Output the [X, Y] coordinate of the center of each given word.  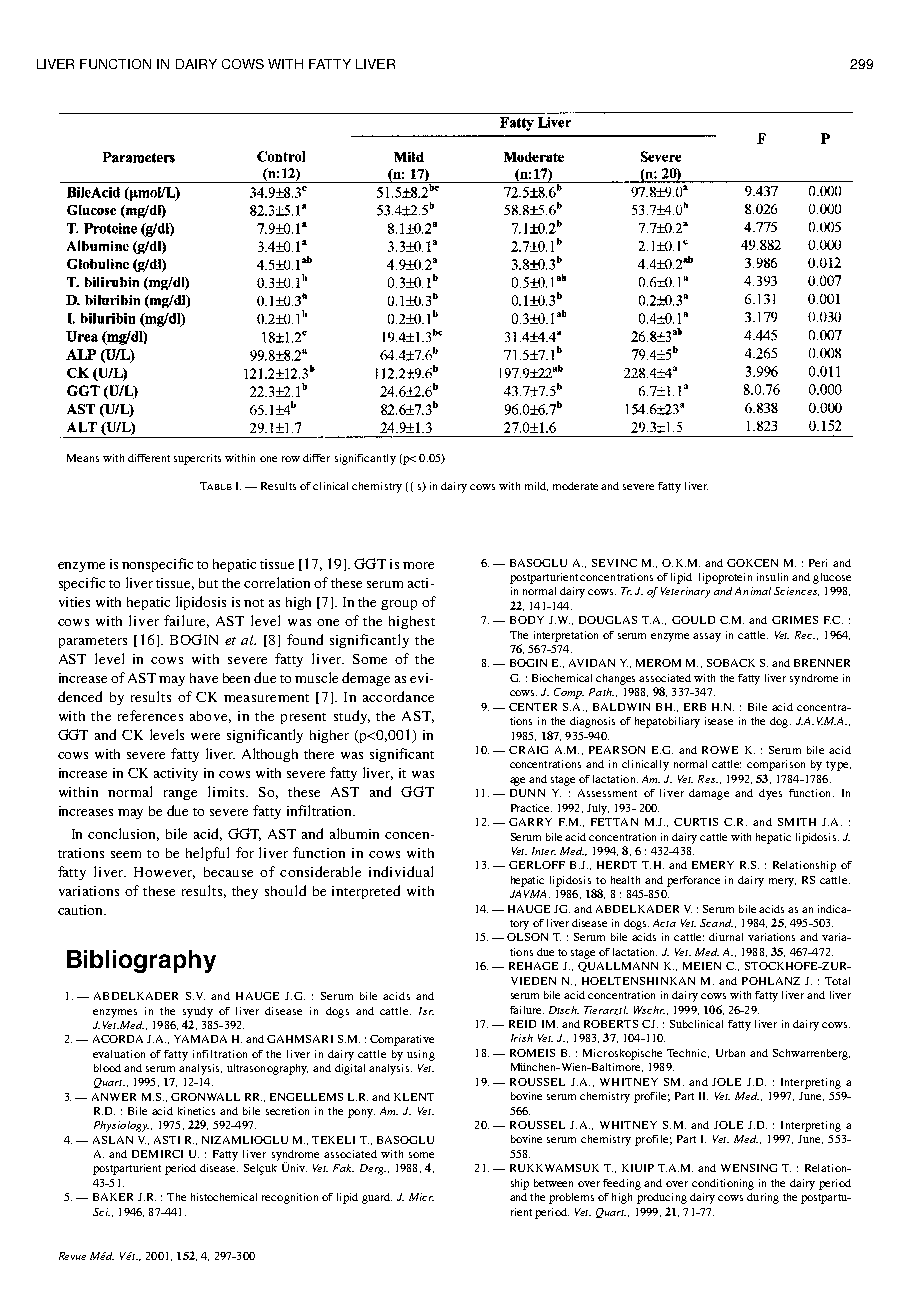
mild [536, 486]
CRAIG [528, 750]
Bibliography [141, 961]
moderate [575, 486]
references [150, 715]
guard [377, 1198]
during [763, 1198]
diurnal [726, 937]
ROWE [720, 750]
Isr [426, 1011]
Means [83, 458]
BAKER [113, 1197]
